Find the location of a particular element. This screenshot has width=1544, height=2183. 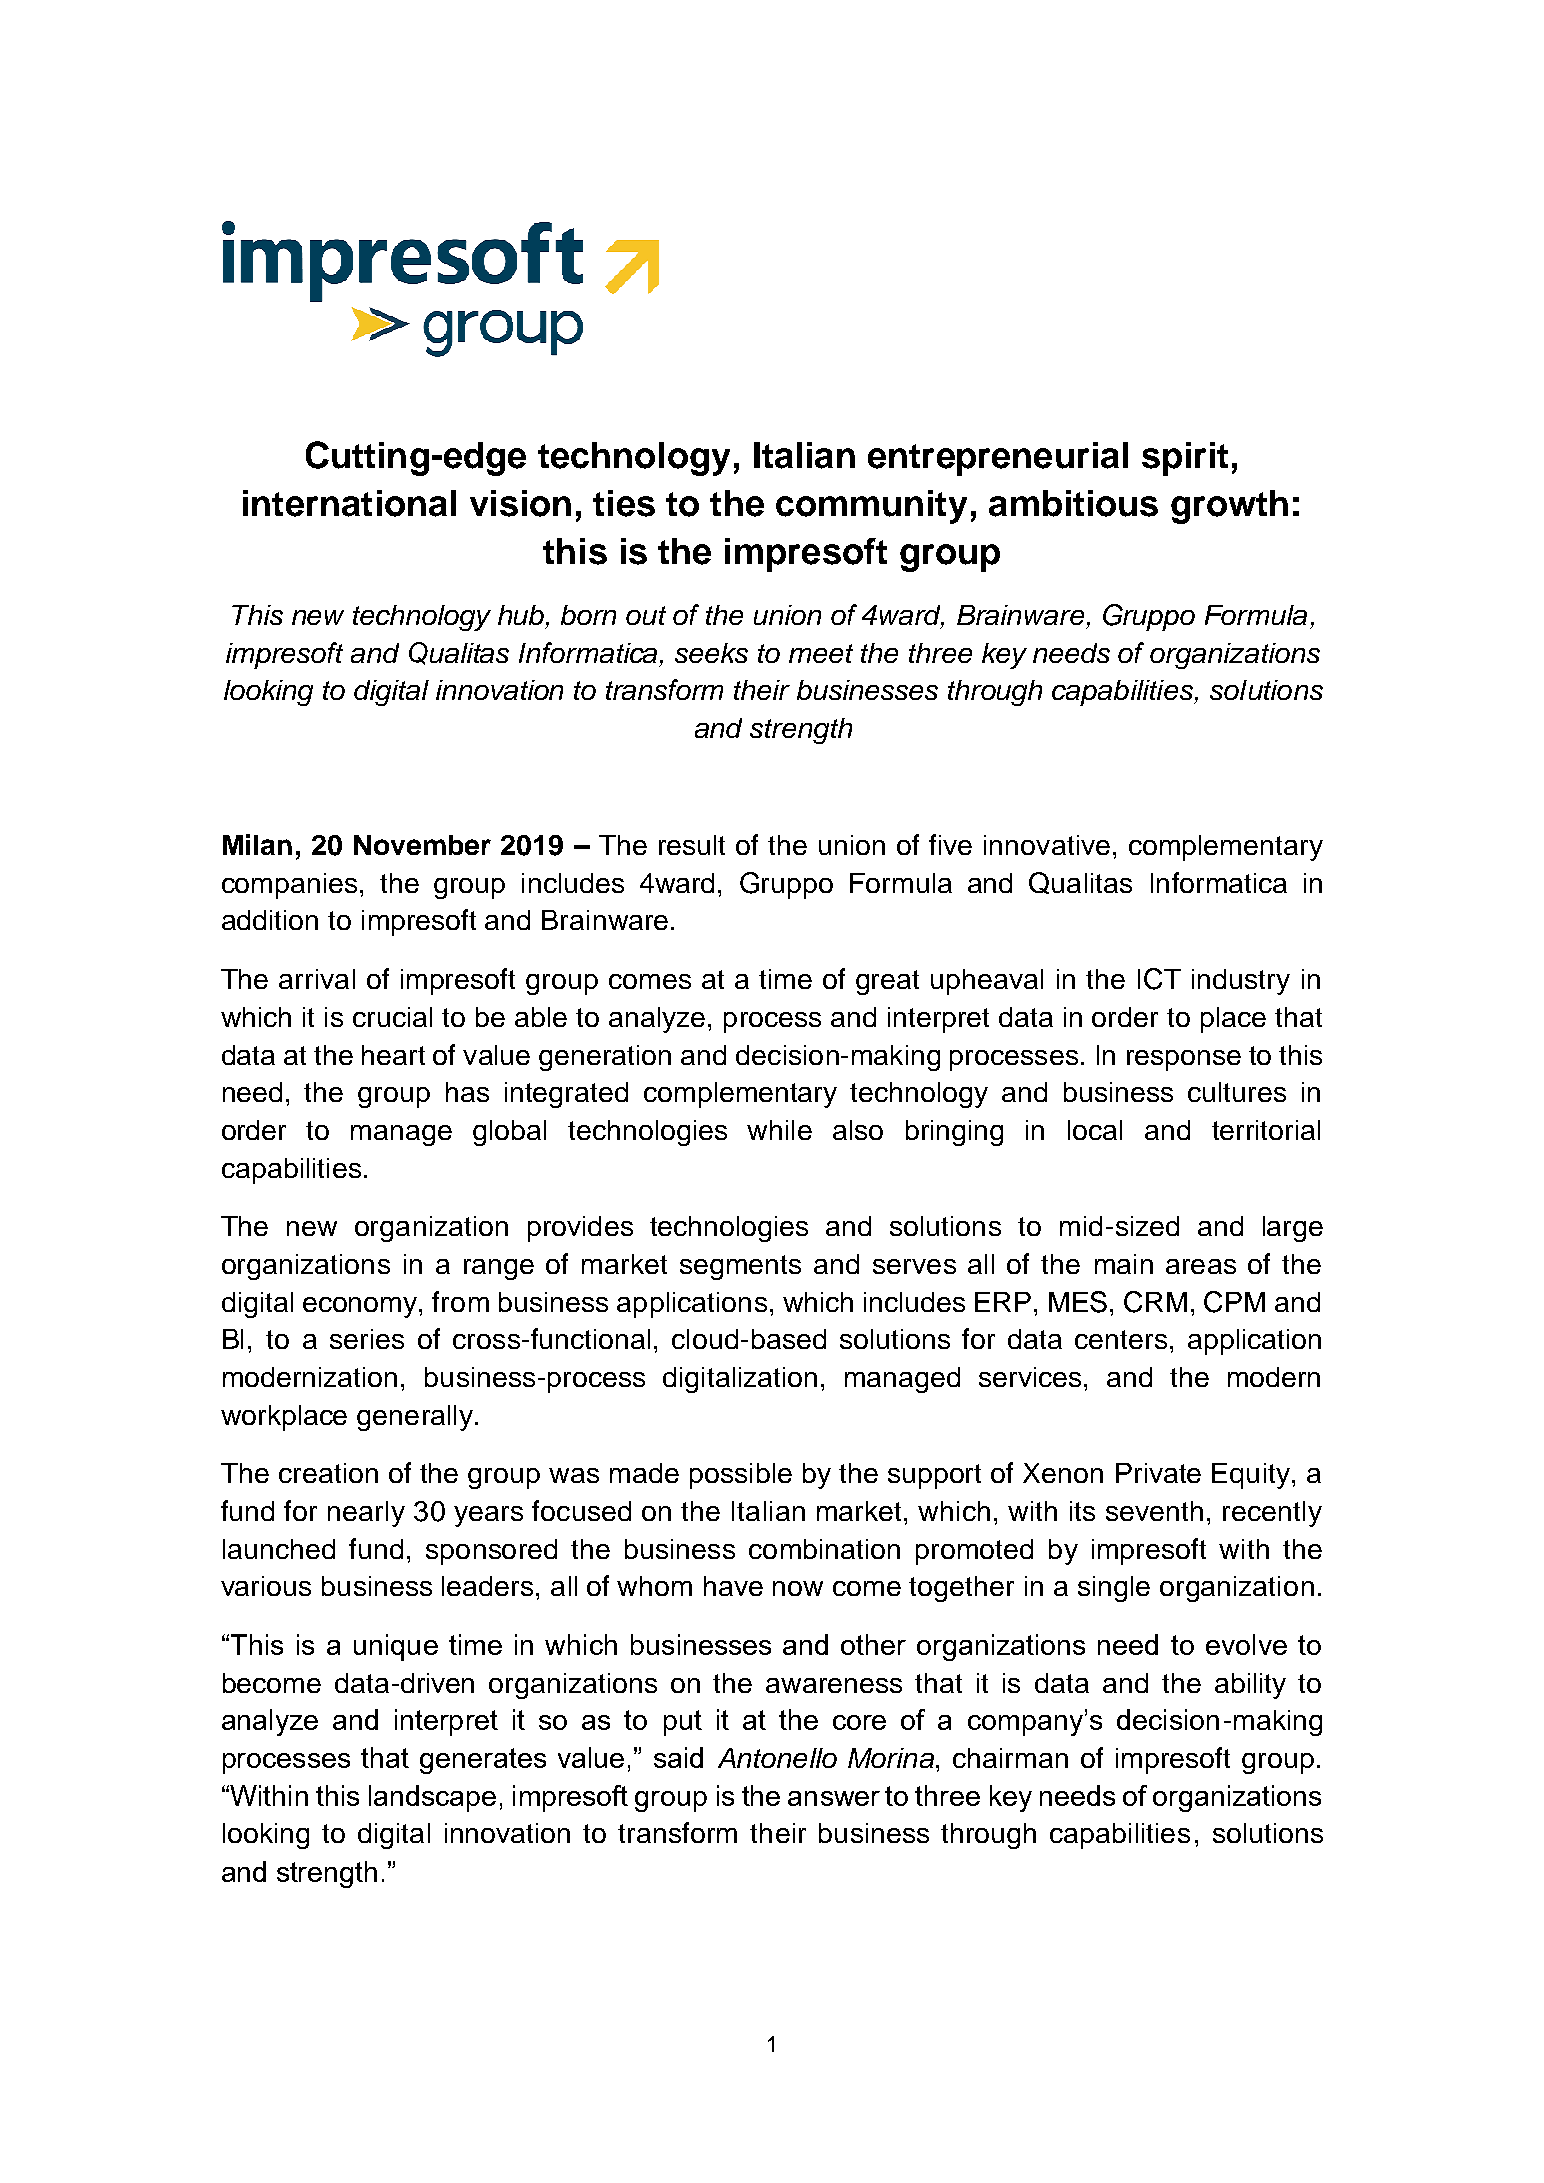

international is located at coordinates (349, 503).
